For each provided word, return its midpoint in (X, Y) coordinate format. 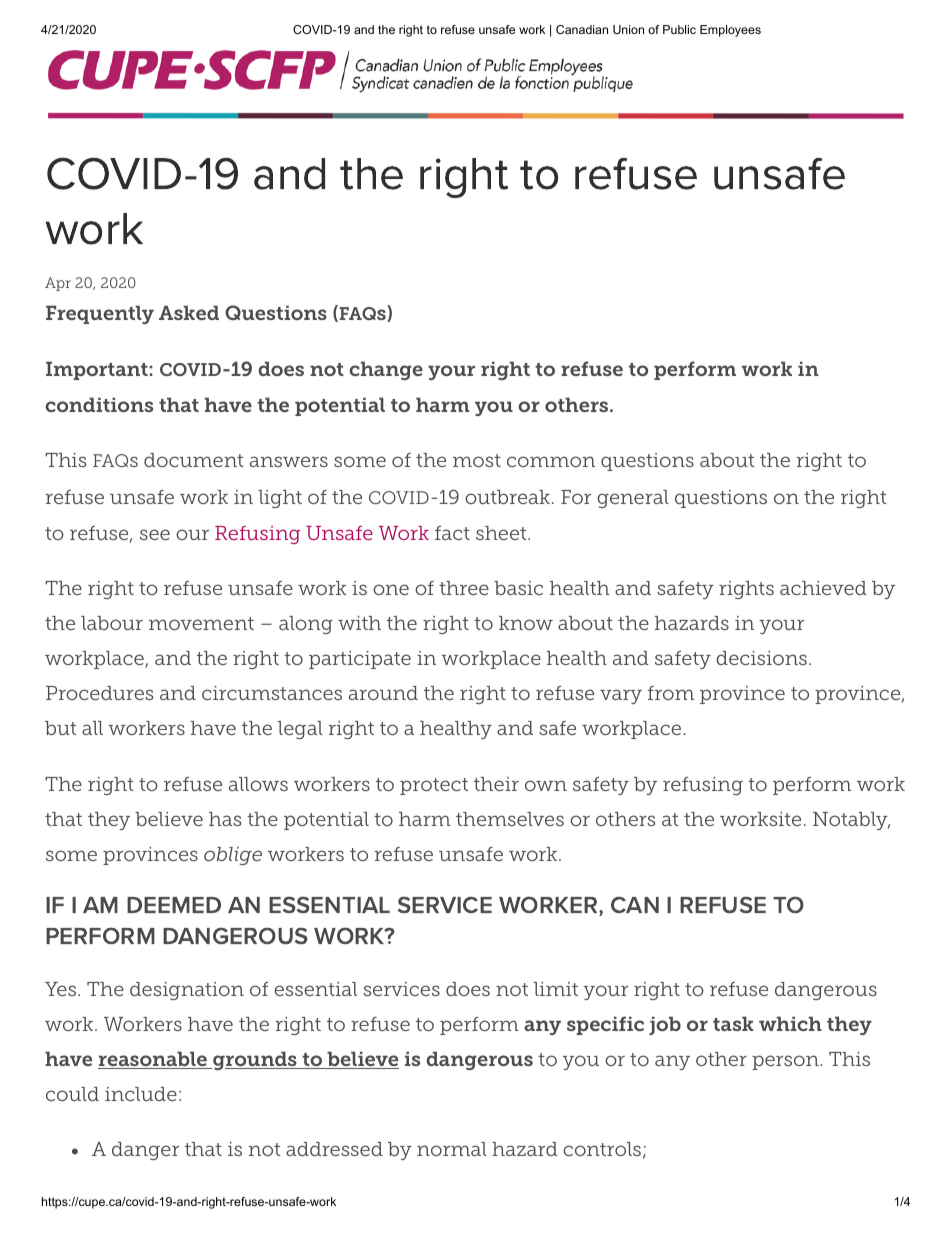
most (477, 460)
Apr (58, 284)
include (141, 1094)
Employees (730, 31)
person (786, 1062)
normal (452, 1149)
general (633, 499)
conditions (99, 404)
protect (434, 786)
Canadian (582, 29)
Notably (851, 821)
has (225, 819)
